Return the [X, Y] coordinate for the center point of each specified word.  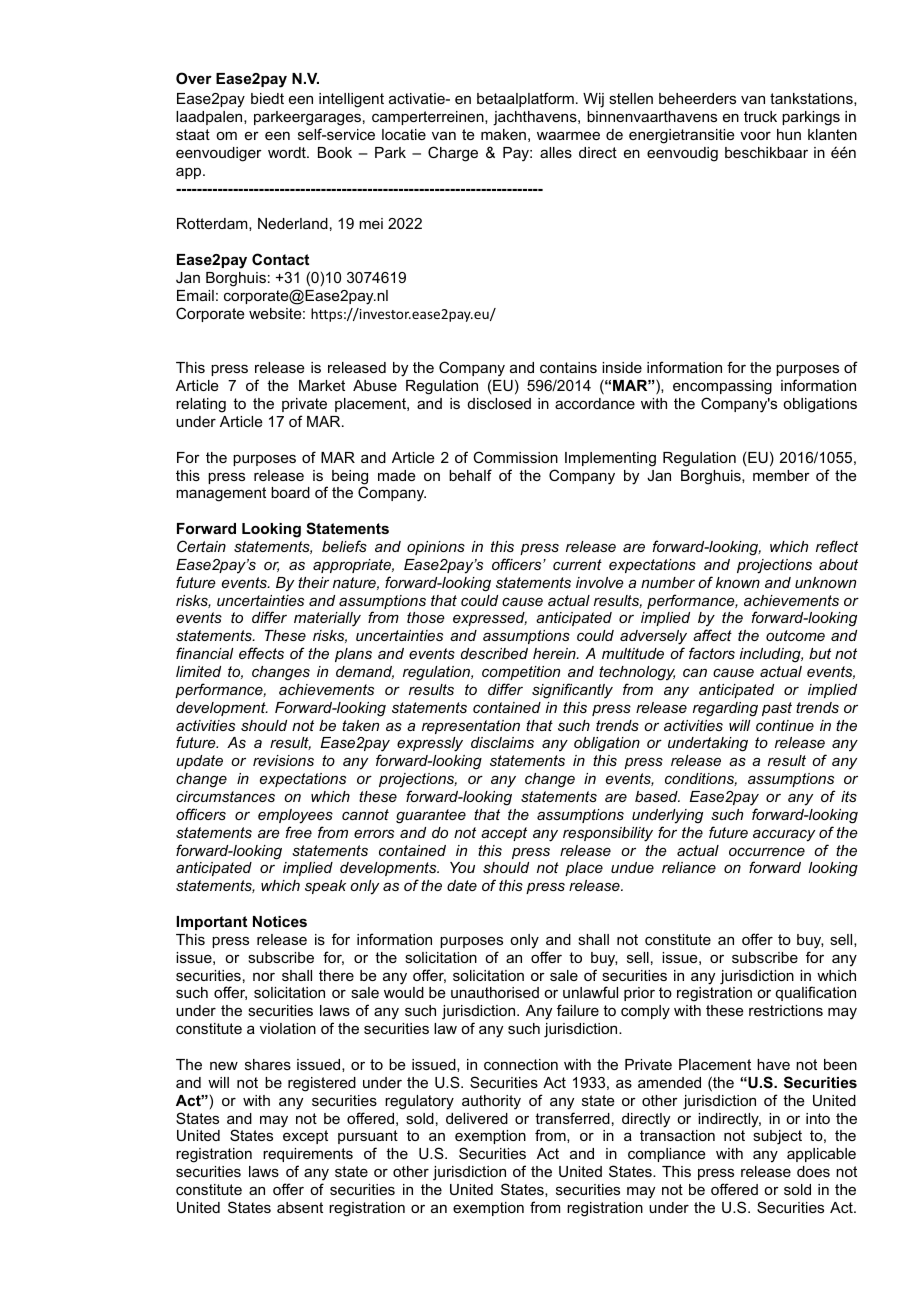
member [781, 475]
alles [556, 152]
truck [760, 116]
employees [295, 816]
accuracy [784, 835]
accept [504, 834]
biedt [267, 98]
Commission [515, 457]
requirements [308, 1155]
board [290, 492]
